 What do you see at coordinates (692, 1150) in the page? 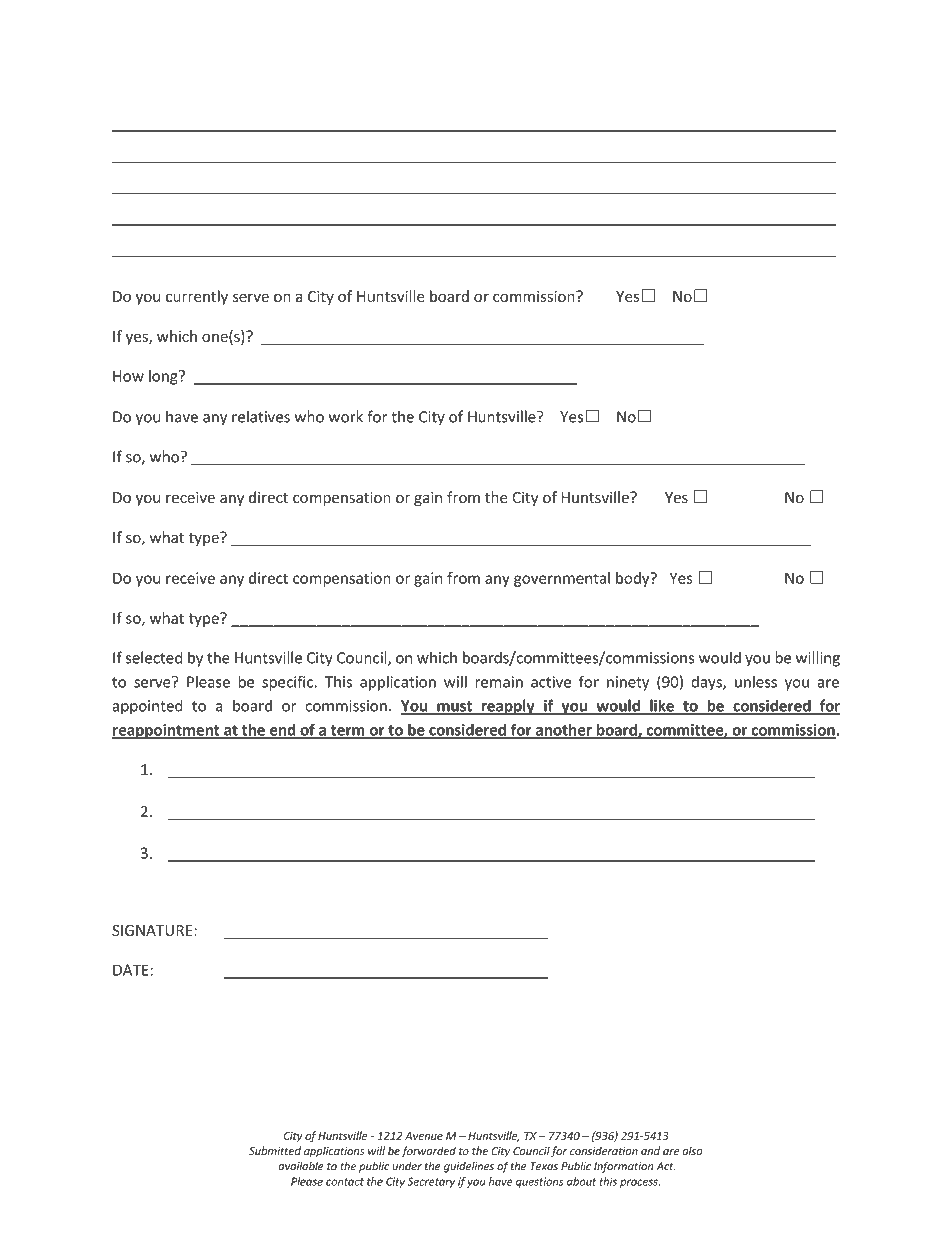
I see `also` at bounding box center [692, 1150].
